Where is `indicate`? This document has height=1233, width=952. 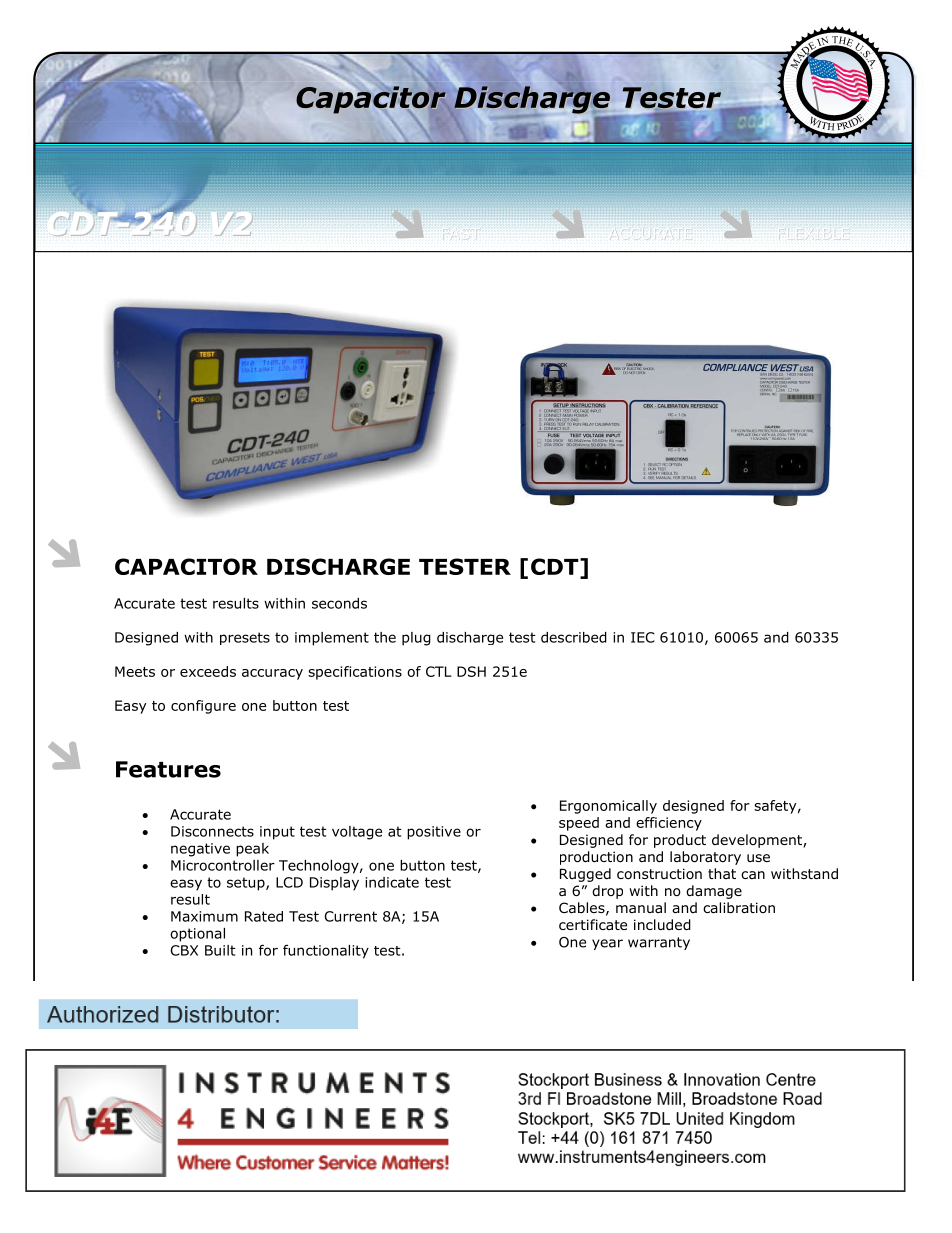
indicate is located at coordinates (392, 882).
